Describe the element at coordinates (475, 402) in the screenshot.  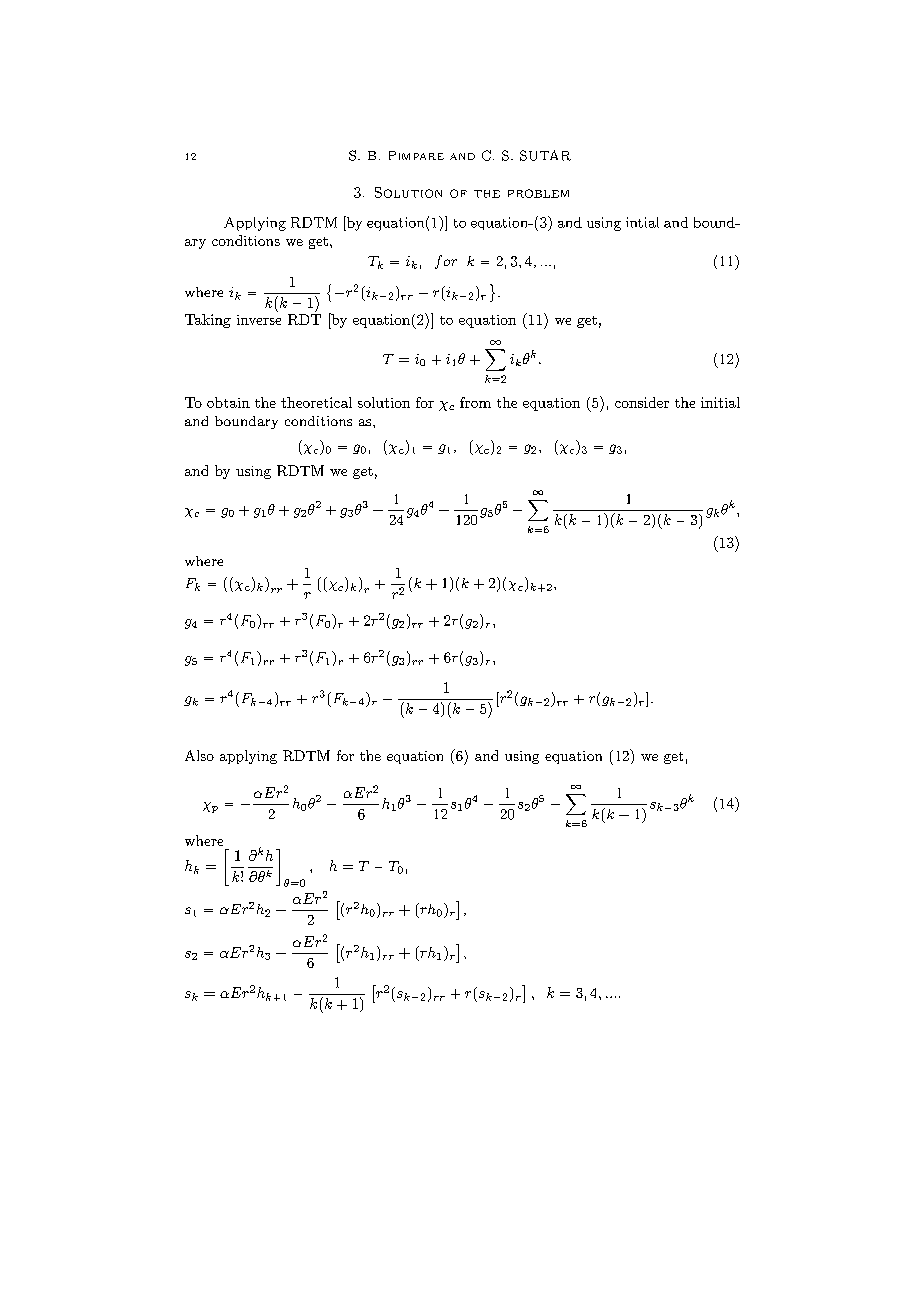
I see `from` at that location.
